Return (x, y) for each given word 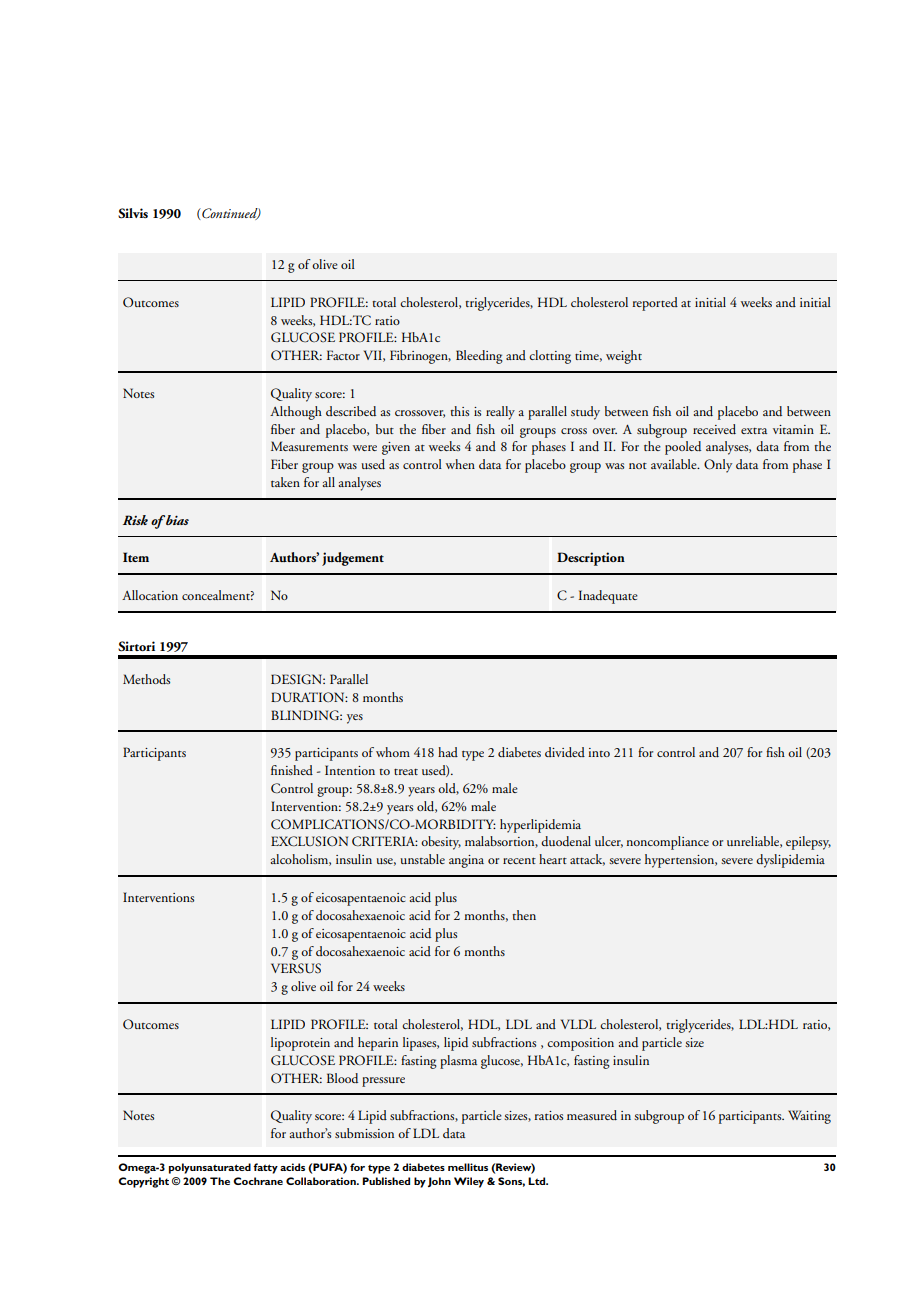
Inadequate (608, 597)
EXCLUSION (309, 841)
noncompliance (667, 843)
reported (655, 304)
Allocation (150, 595)
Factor (343, 355)
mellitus (468, 1167)
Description (591, 559)
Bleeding (479, 357)
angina (466, 861)
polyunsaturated (210, 1168)
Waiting (809, 1117)
